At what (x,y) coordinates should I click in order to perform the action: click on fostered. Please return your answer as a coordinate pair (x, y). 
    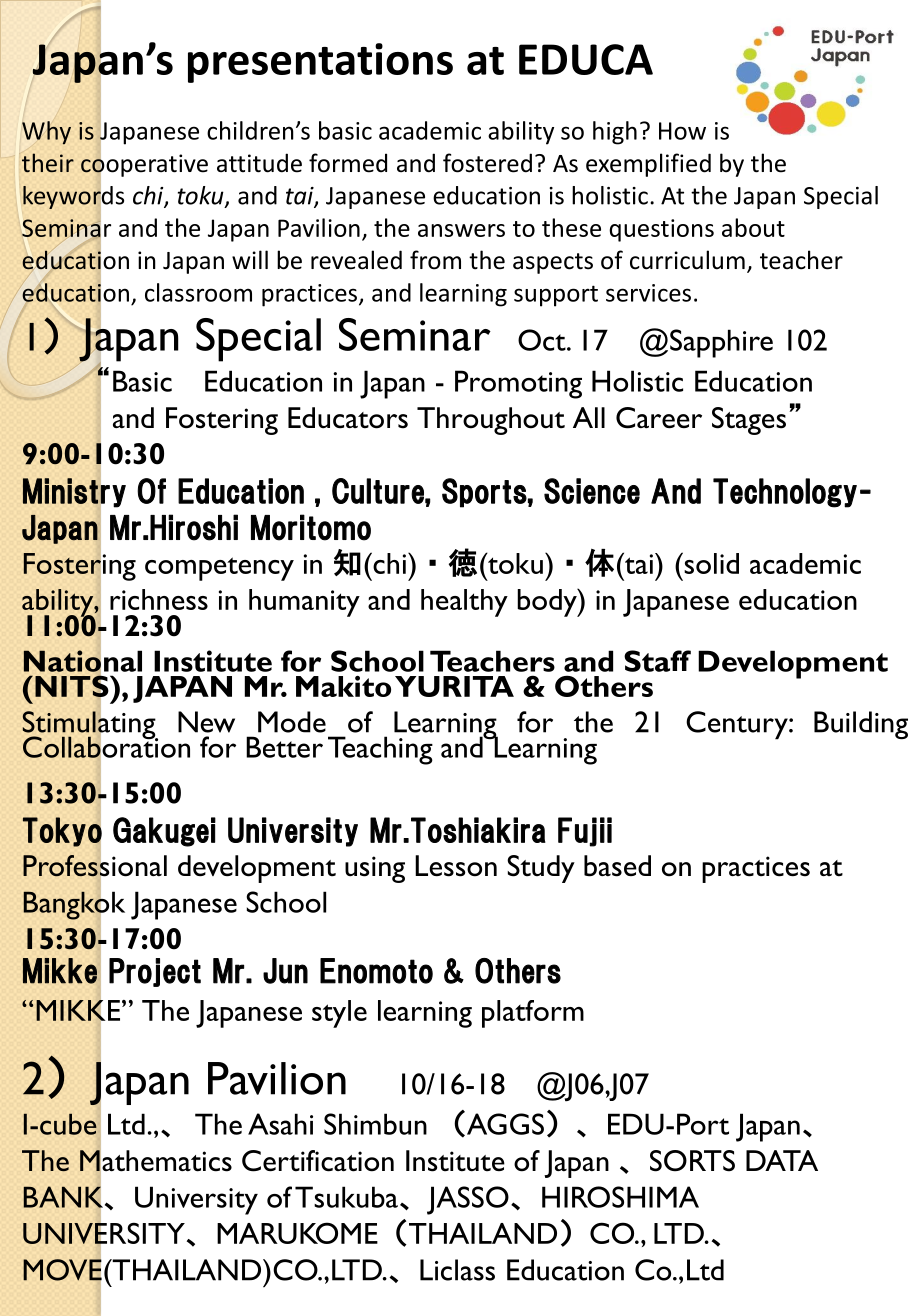
    Looking at the image, I should click on (487, 163).
